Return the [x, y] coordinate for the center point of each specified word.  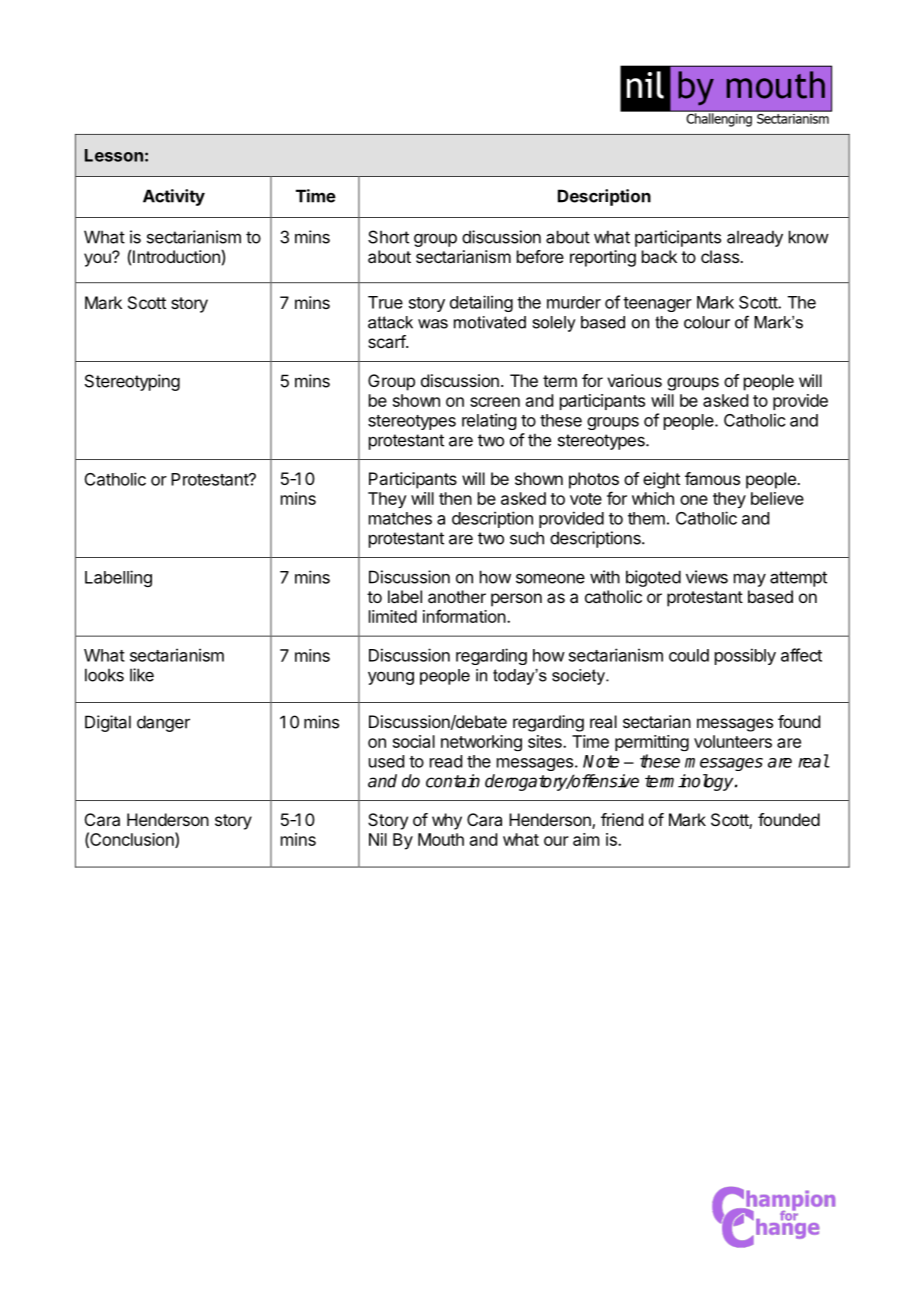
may [750, 580]
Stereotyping [132, 382]
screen [495, 402]
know [809, 237]
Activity [174, 197]
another [457, 596]
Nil [378, 839]
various [634, 380]
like [142, 675]
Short [388, 237]
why [447, 821]
